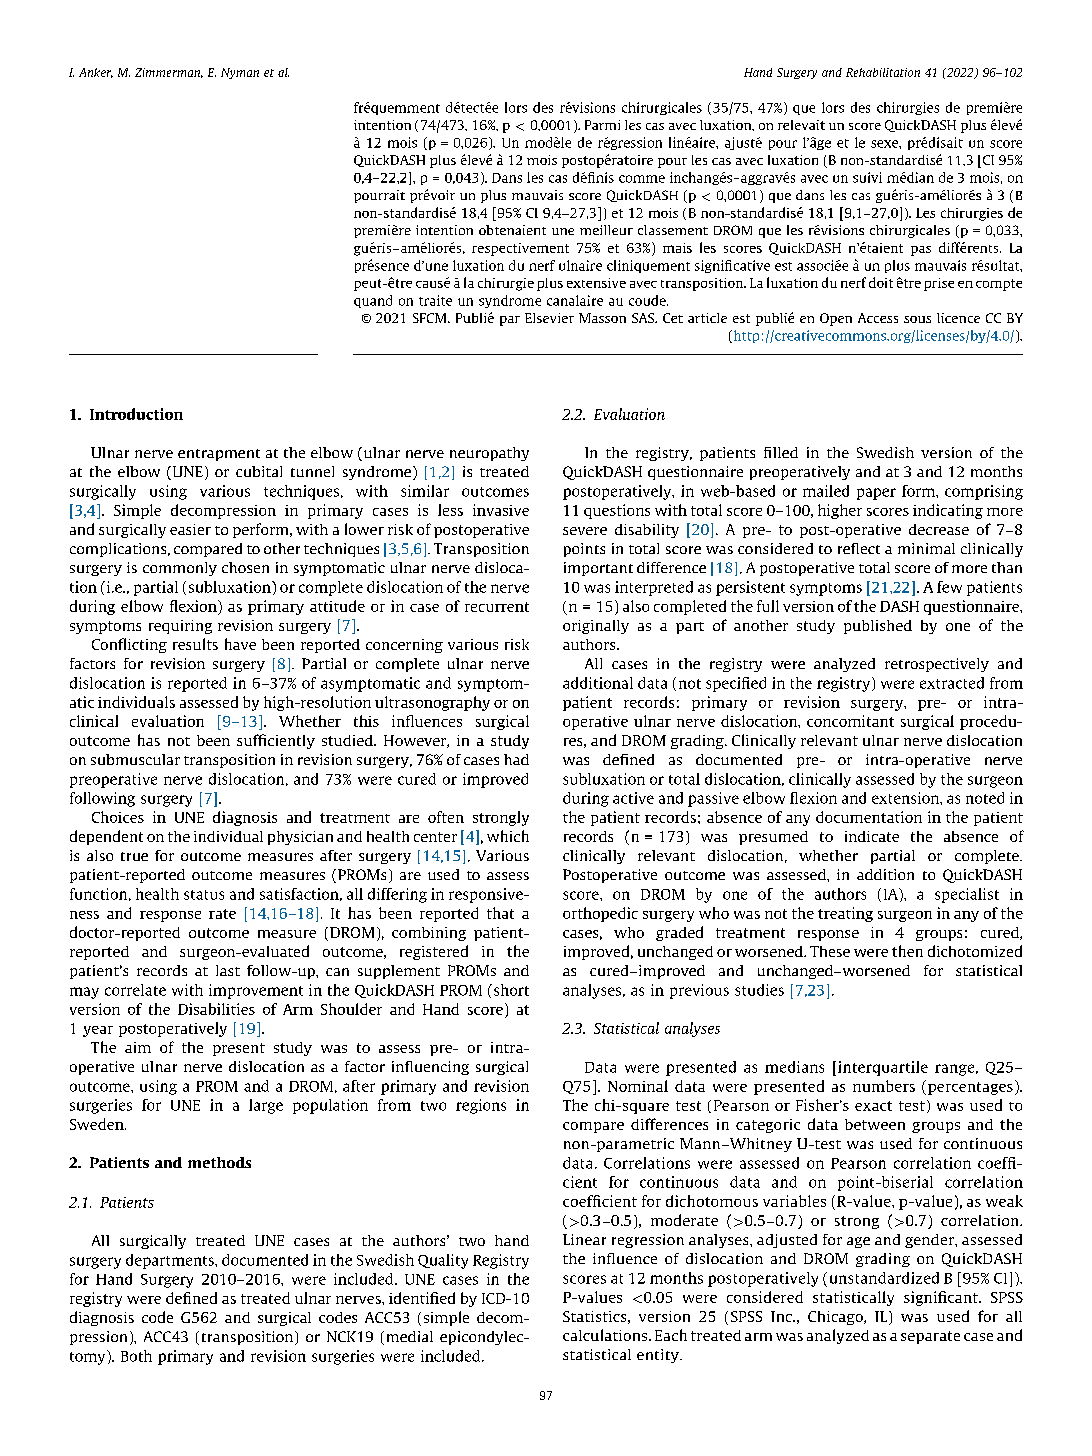 The width and height of the screenshot is (1092, 1456). What do you see at coordinates (410, 1336) in the screenshot?
I see `medial` at bounding box center [410, 1336].
